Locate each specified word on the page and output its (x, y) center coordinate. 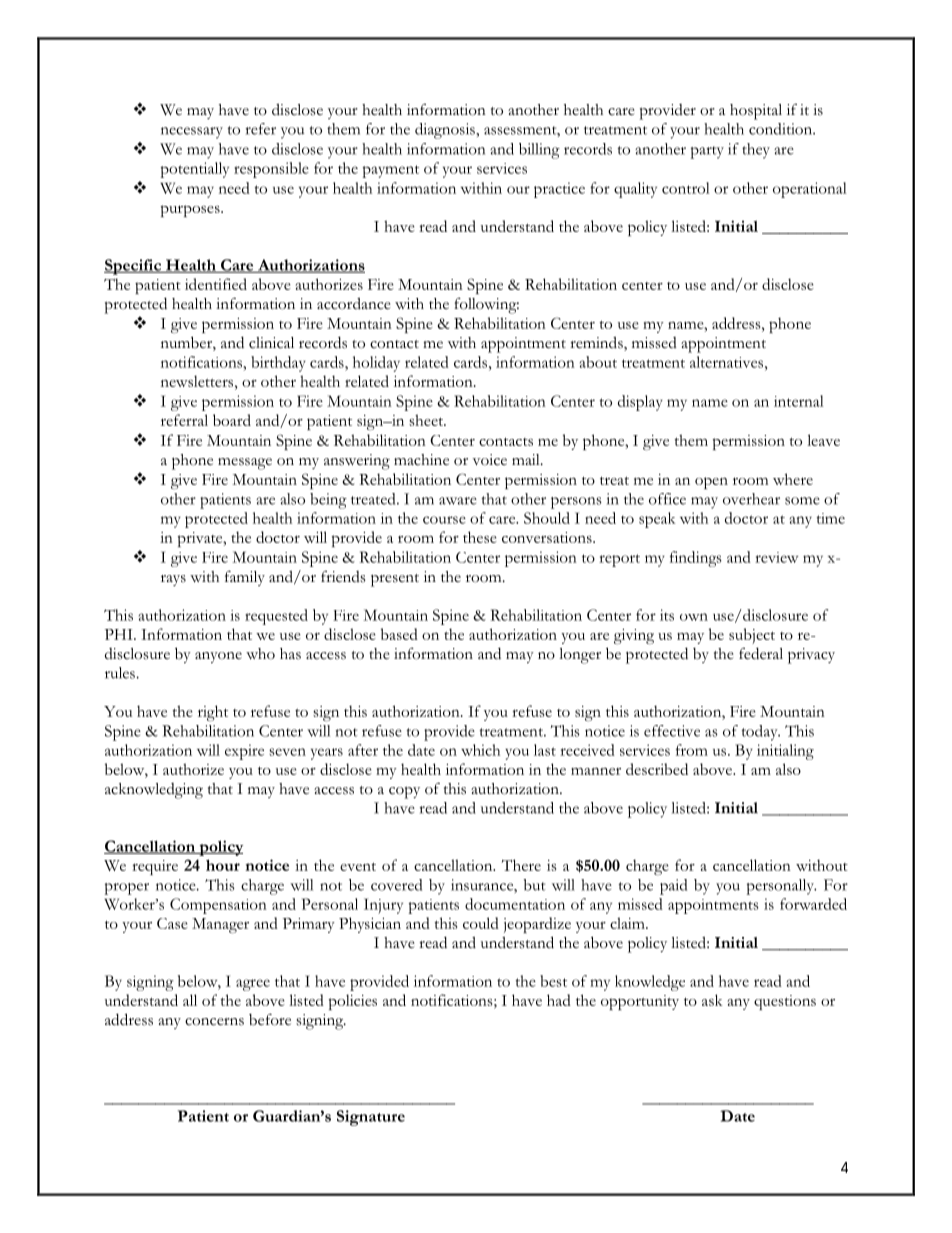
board (232, 420)
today (760, 733)
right (213, 713)
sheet (427, 420)
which (480, 750)
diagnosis (446, 131)
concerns (214, 1022)
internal (799, 401)
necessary (192, 133)
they (756, 151)
